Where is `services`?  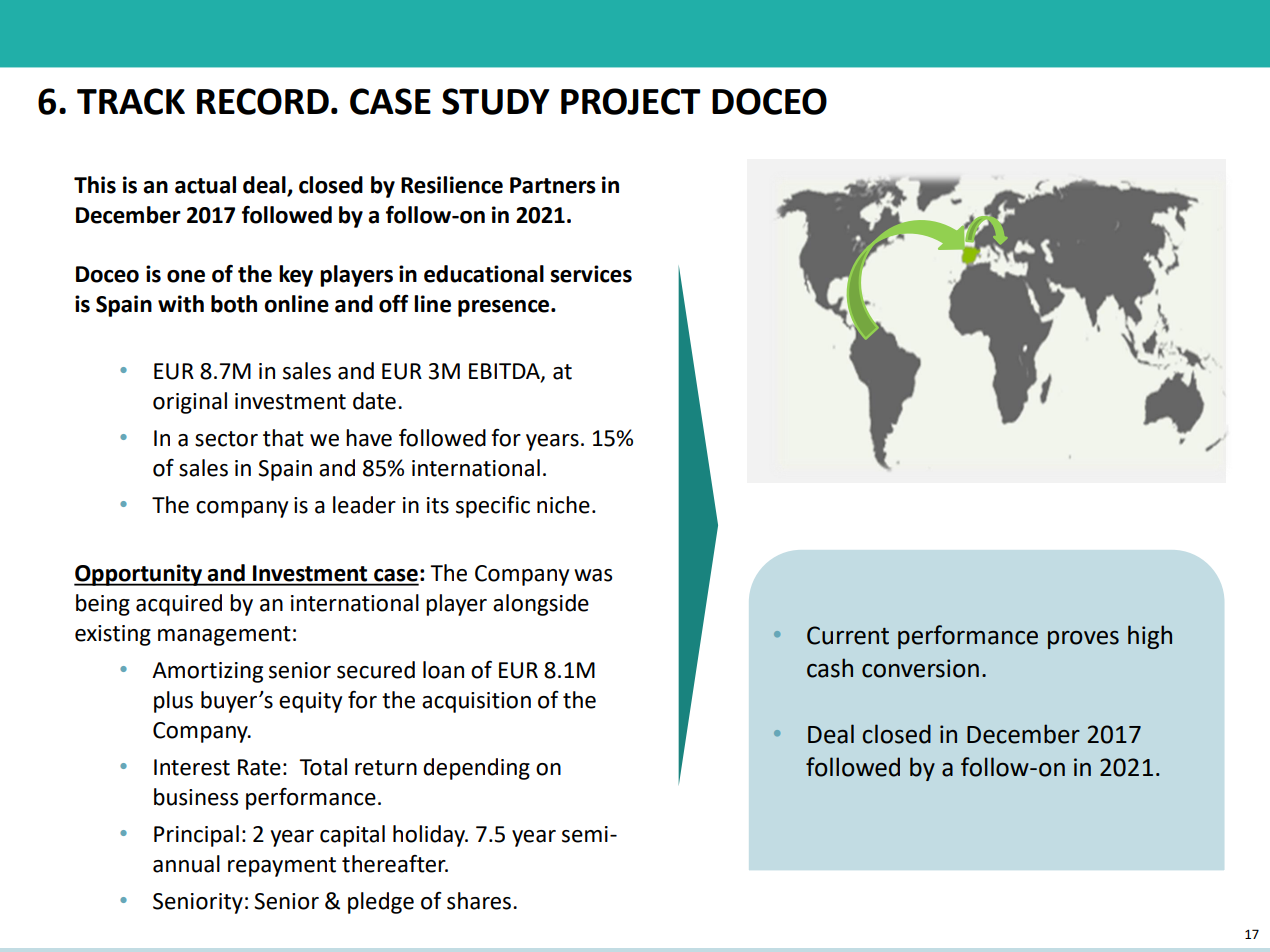
services is located at coordinates (591, 274).
